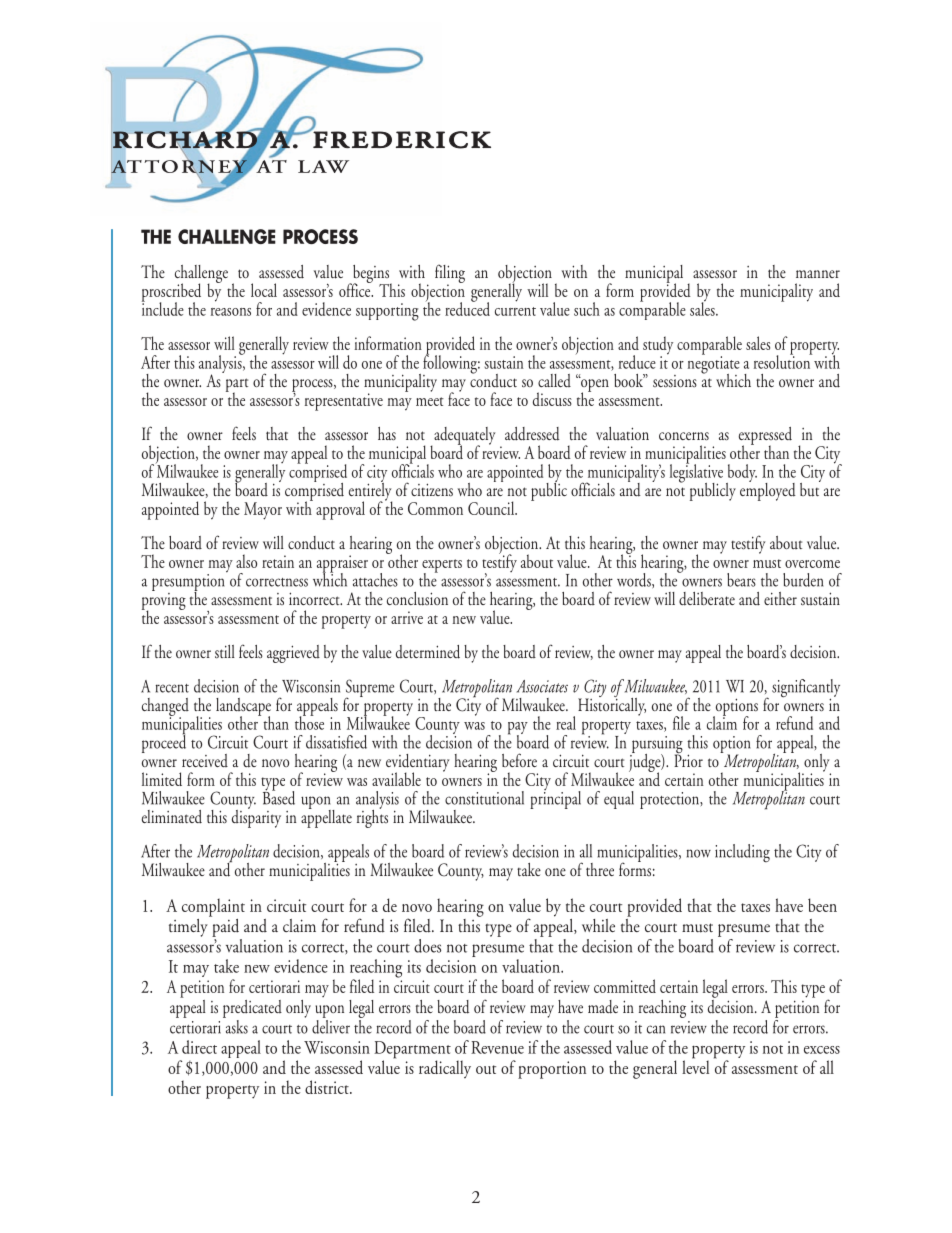 The width and height of the image is (952, 1233). I want to click on received, so click(205, 760).
